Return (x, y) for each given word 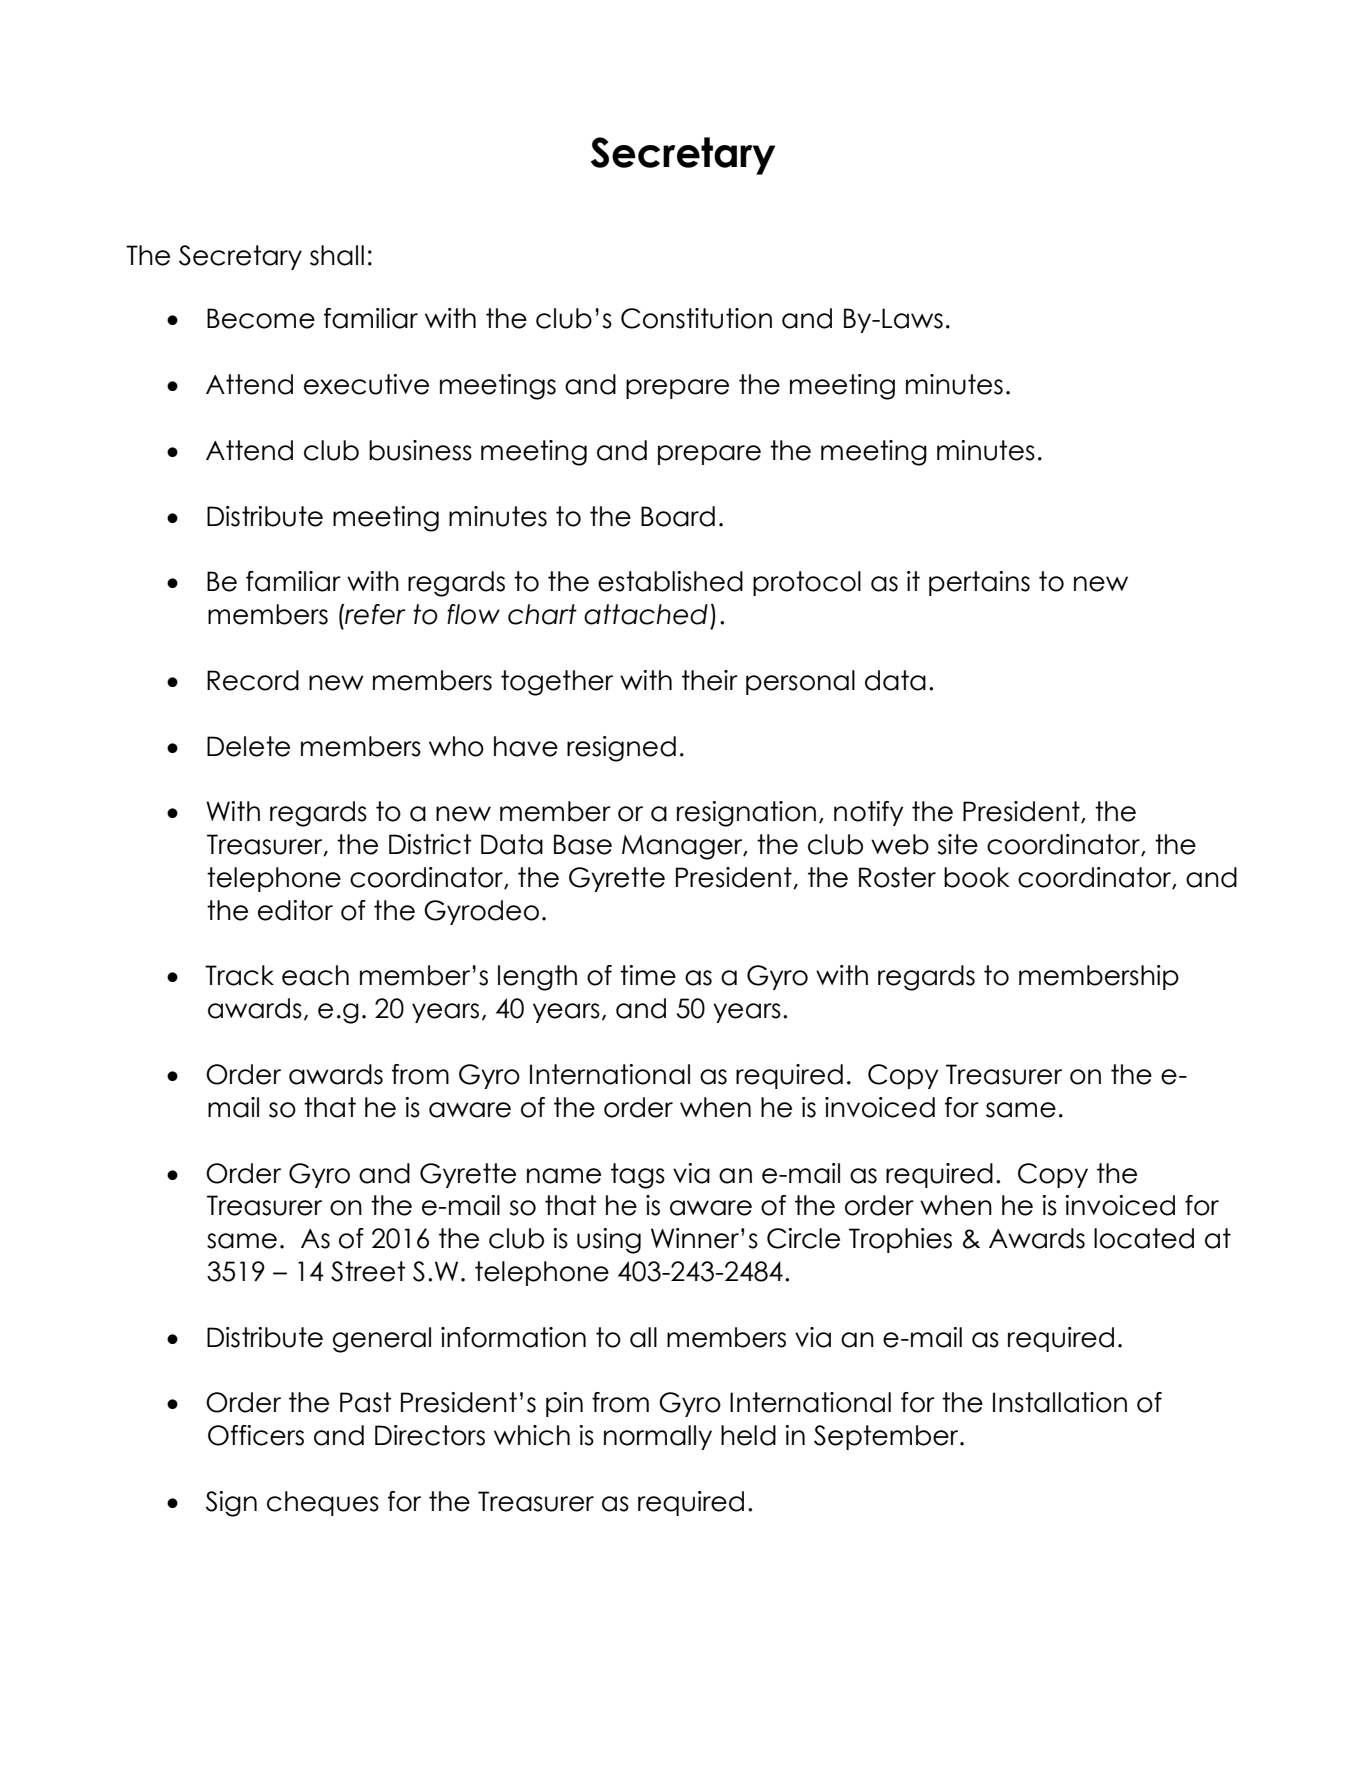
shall (337, 255)
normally (658, 1437)
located (1144, 1238)
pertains (979, 583)
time (648, 975)
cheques (323, 1503)
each (315, 975)
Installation (1060, 1402)
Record (253, 680)
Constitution (696, 318)
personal (800, 682)
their (710, 680)
